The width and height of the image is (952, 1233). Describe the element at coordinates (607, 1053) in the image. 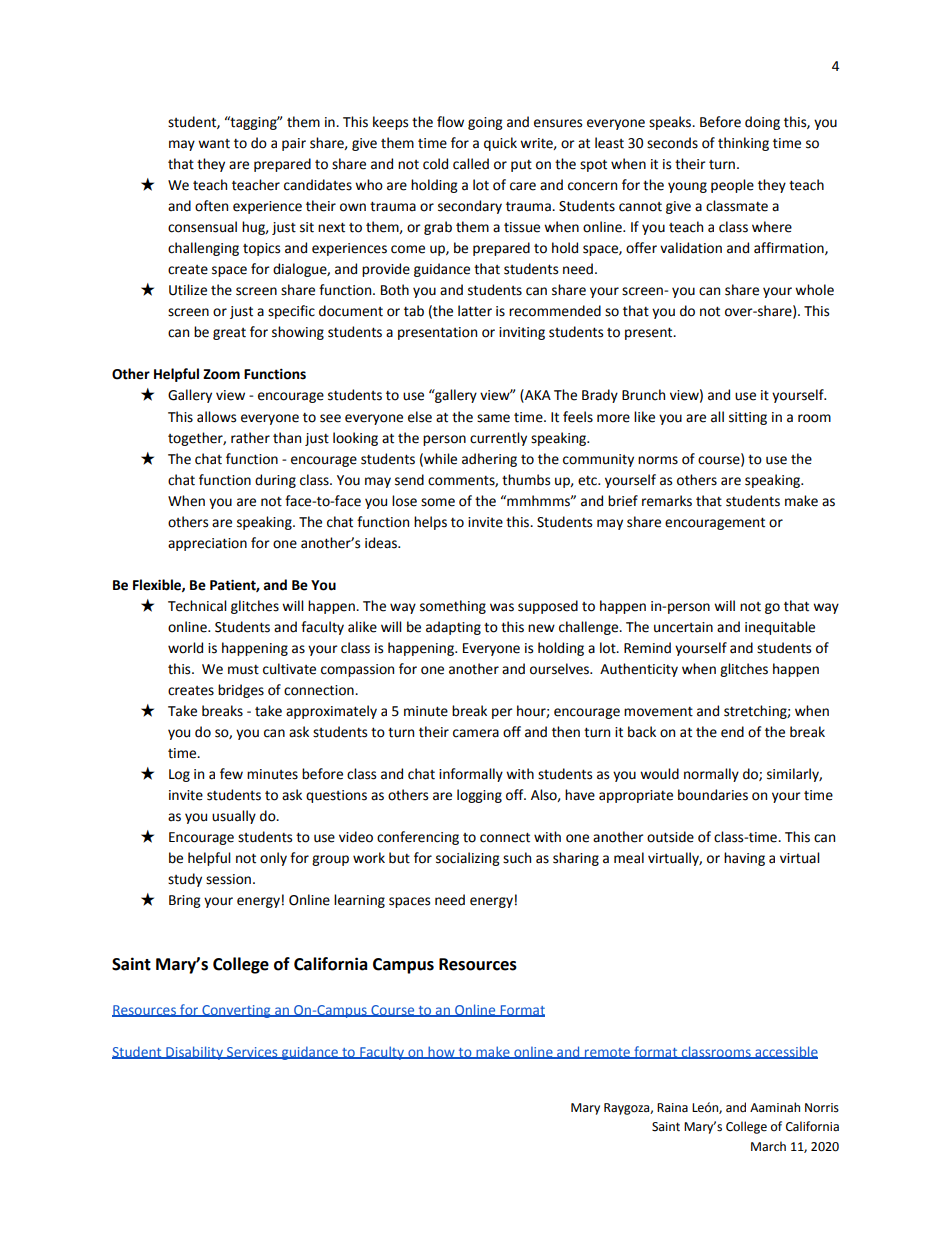

I see `remote` at that location.
